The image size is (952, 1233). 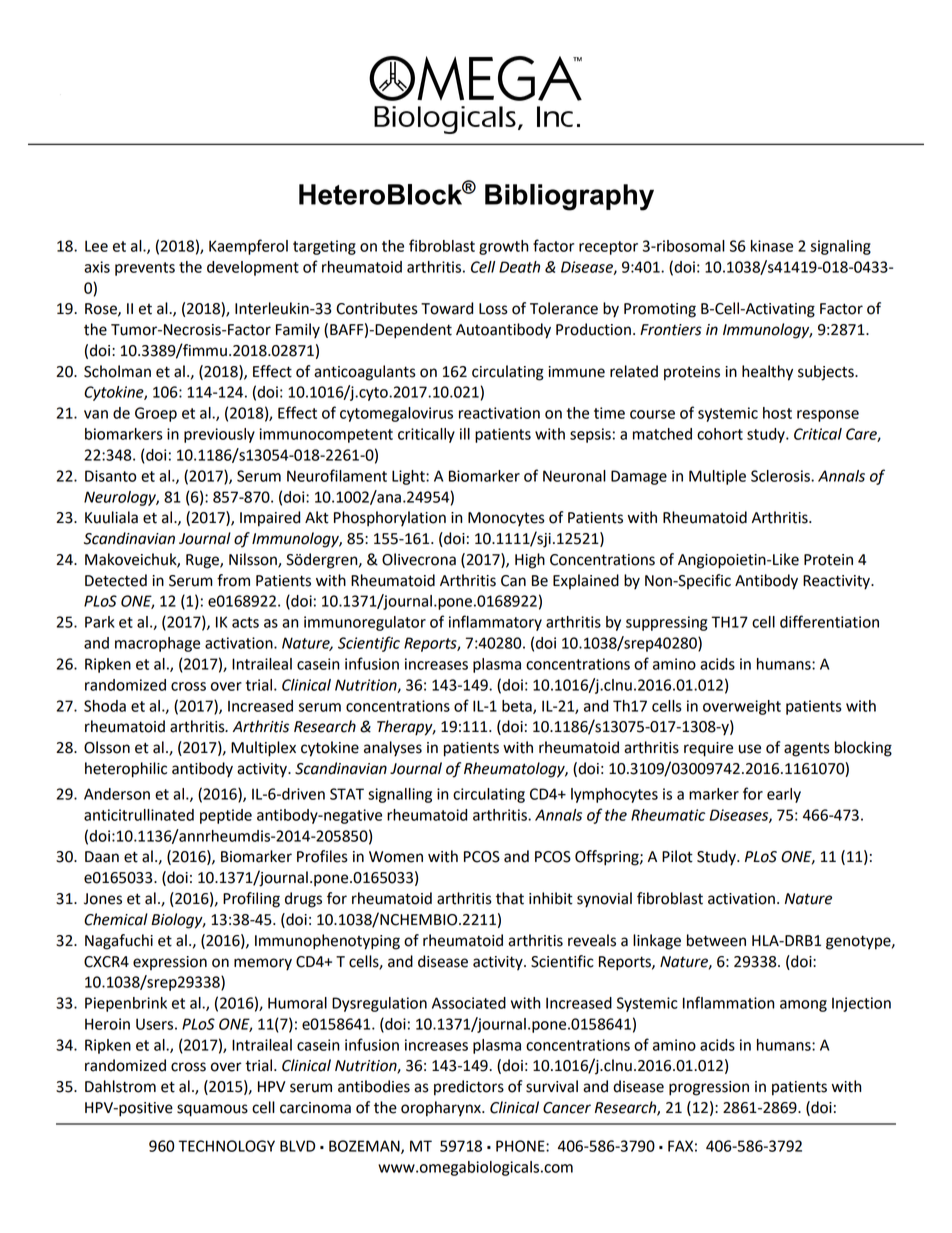 What do you see at coordinates (781, 476) in the screenshot?
I see `Sclerosis` at bounding box center [781, 476].
